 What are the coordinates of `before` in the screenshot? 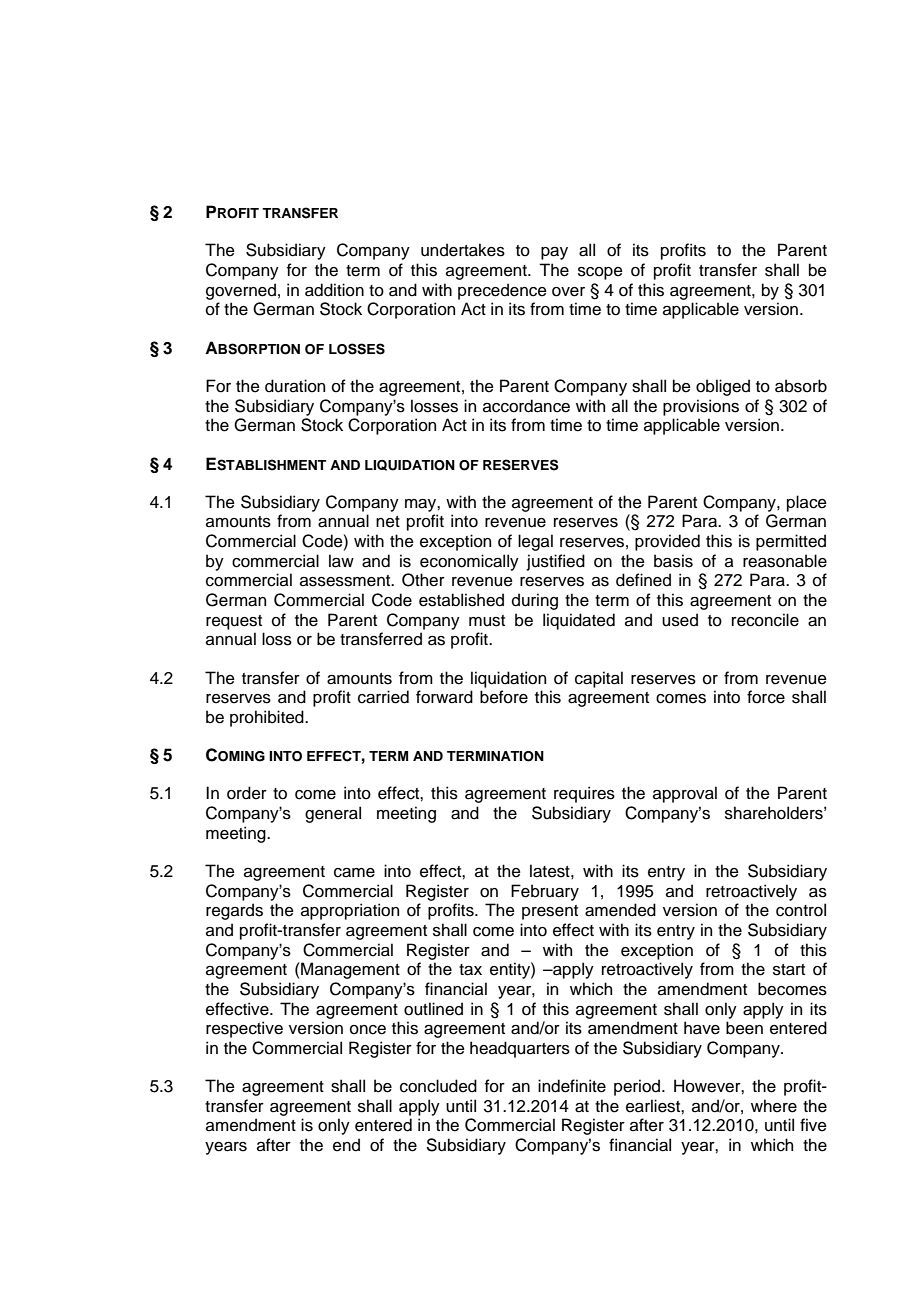 It's located at (504, 697).
